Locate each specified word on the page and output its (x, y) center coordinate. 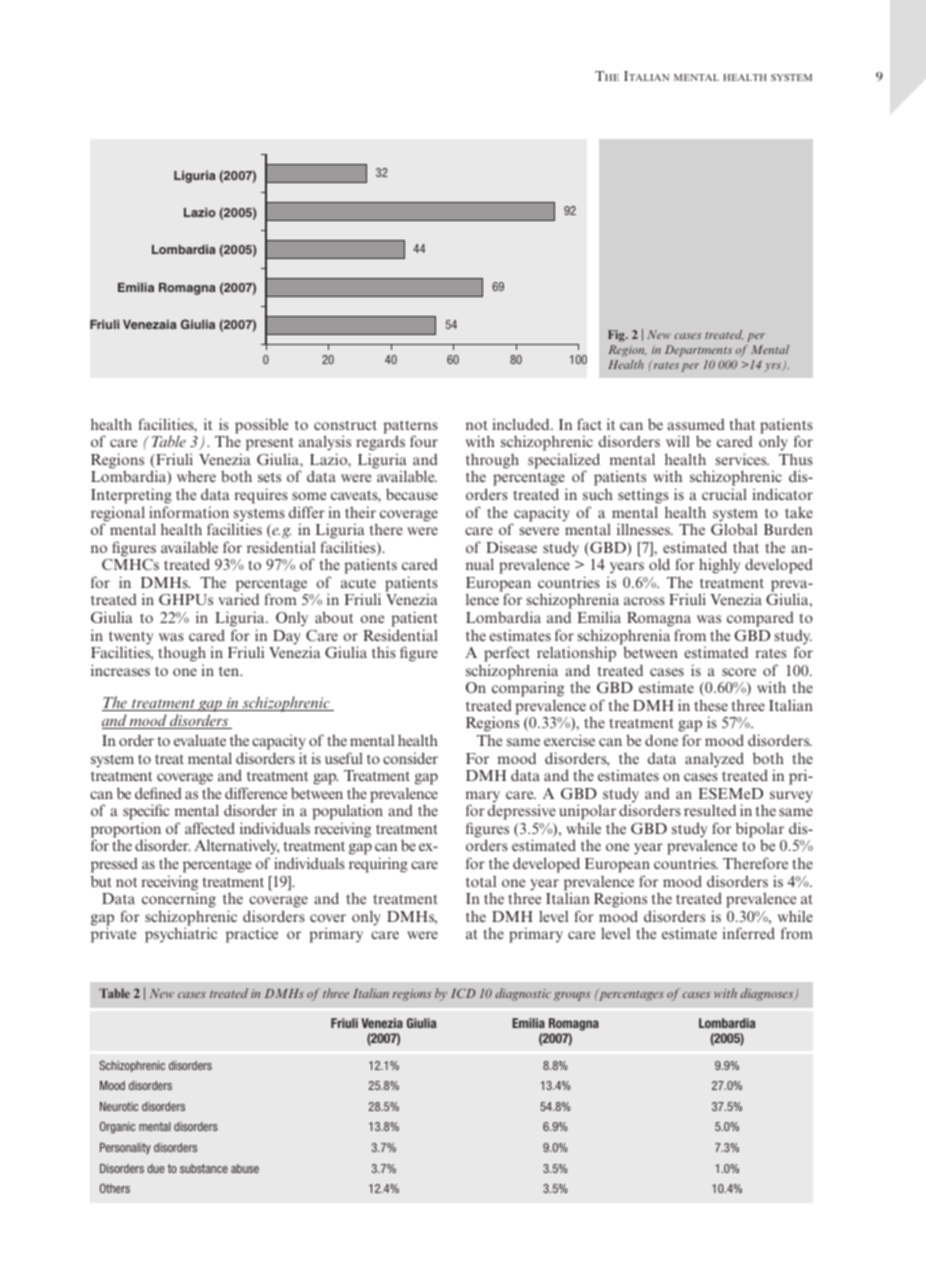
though (182, 654)
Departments (698, 351)
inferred (748, 933)
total (481, 881)
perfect (507, 654)
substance (204, 1168)
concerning (179, 900)
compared (760, 619)
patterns (410, 428)
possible (261, 426)
